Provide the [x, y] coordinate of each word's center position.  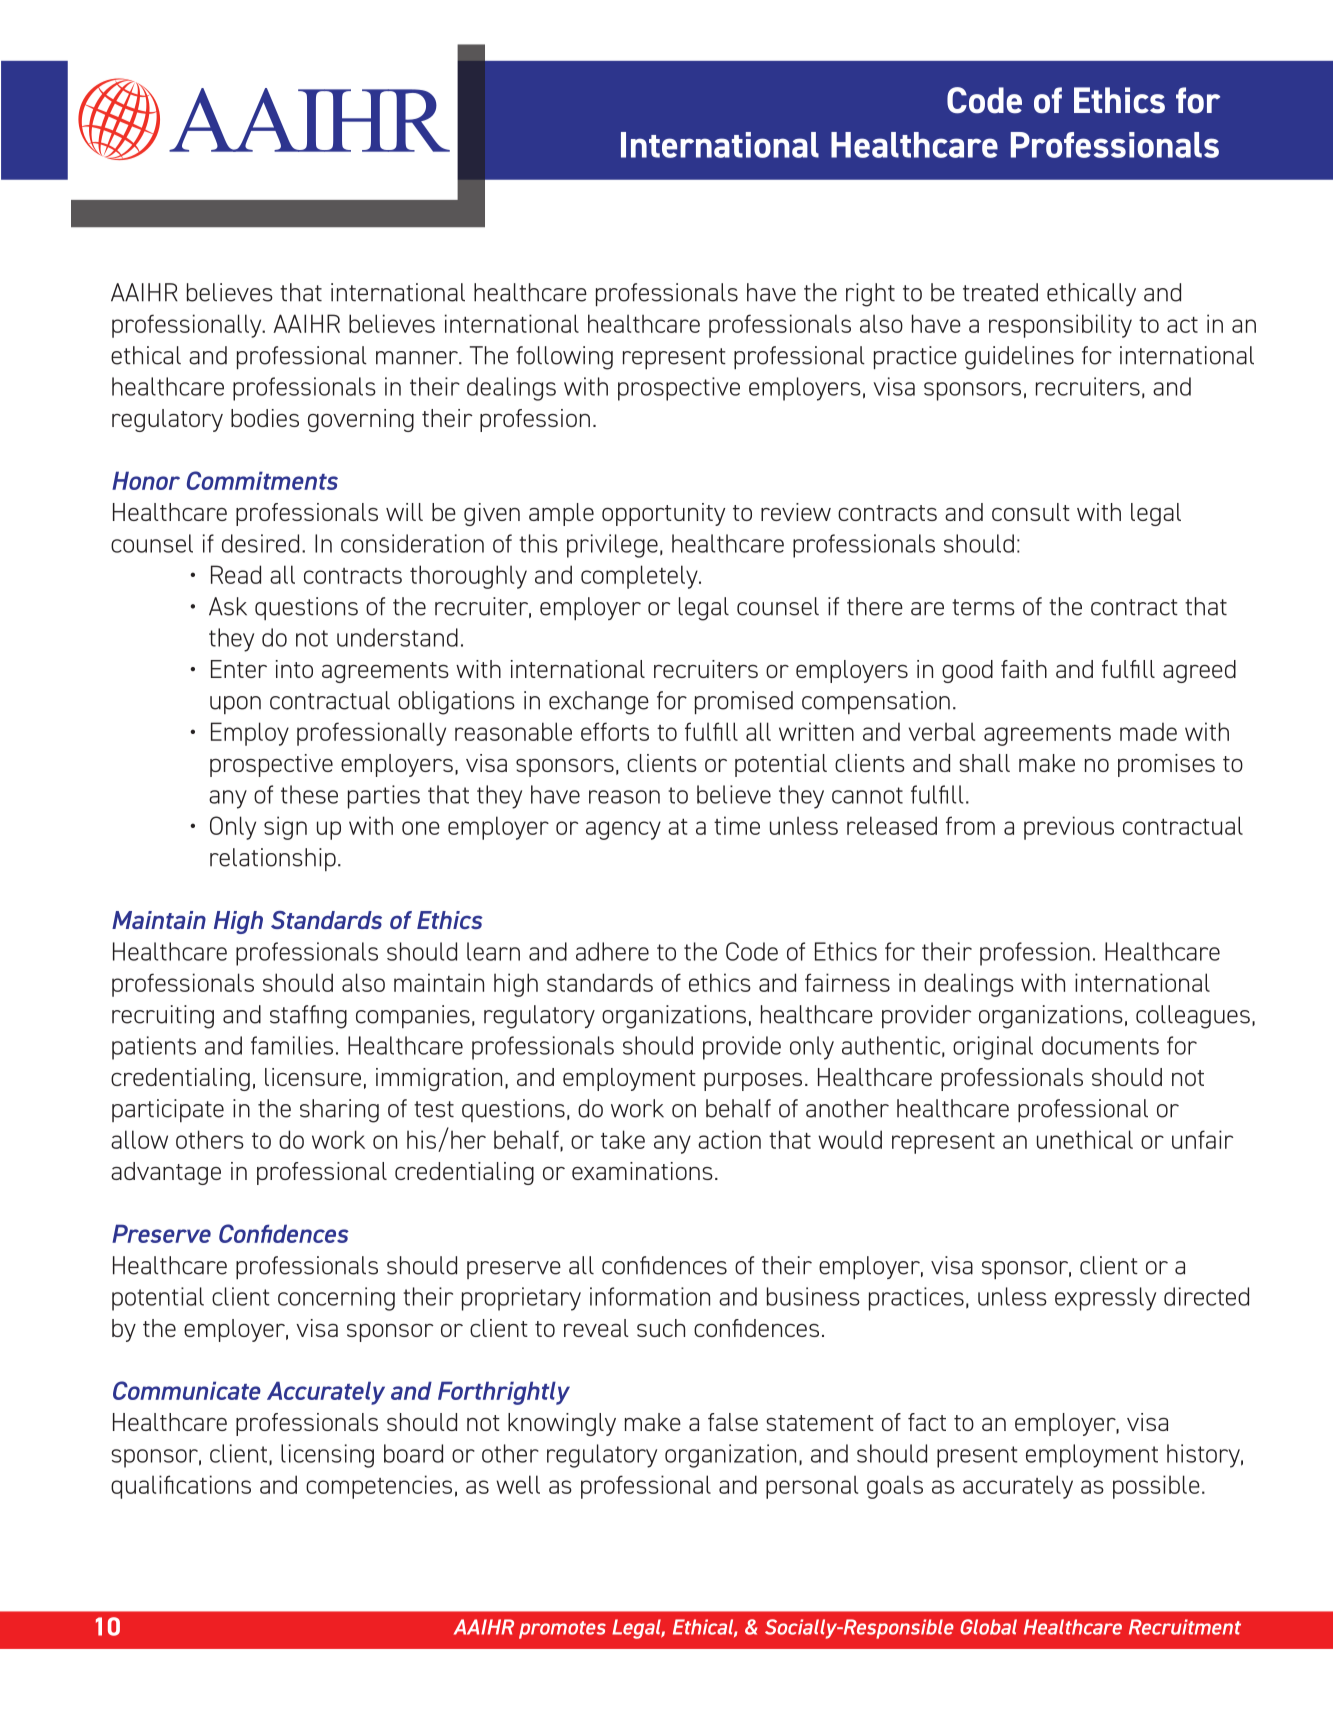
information [650, 1296]
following [564, 358]
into [294, 669]
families [292, 1045]
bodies [265, 418]
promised [744, 703]
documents [1100, 1045]
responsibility [1060, 326]
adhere [612, 951]
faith [1024, 669]
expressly [1105, 1299]
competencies [379, 1487]
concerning [336, 1299]
